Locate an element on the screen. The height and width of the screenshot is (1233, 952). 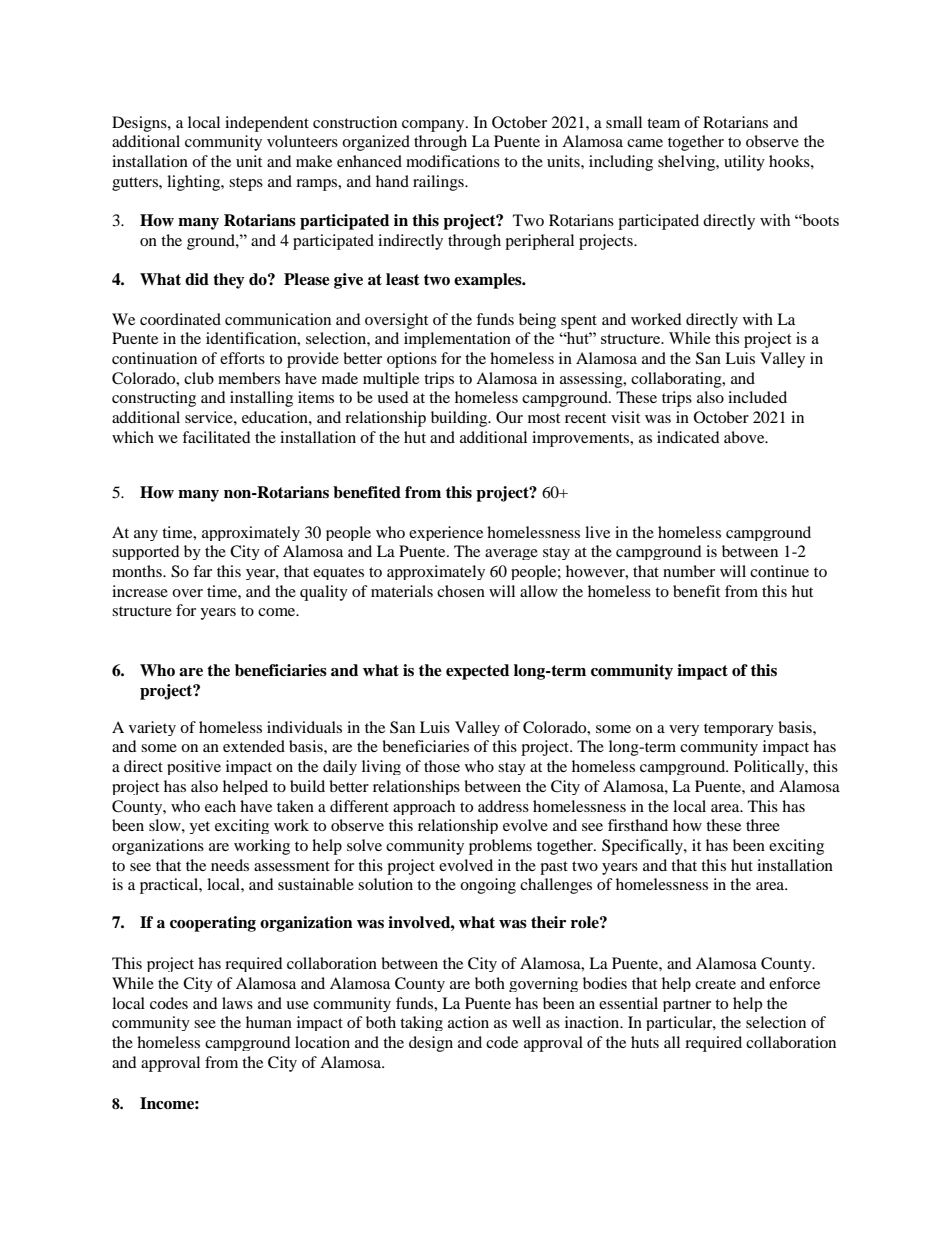
temporary is located at coordinates (739, 729).
